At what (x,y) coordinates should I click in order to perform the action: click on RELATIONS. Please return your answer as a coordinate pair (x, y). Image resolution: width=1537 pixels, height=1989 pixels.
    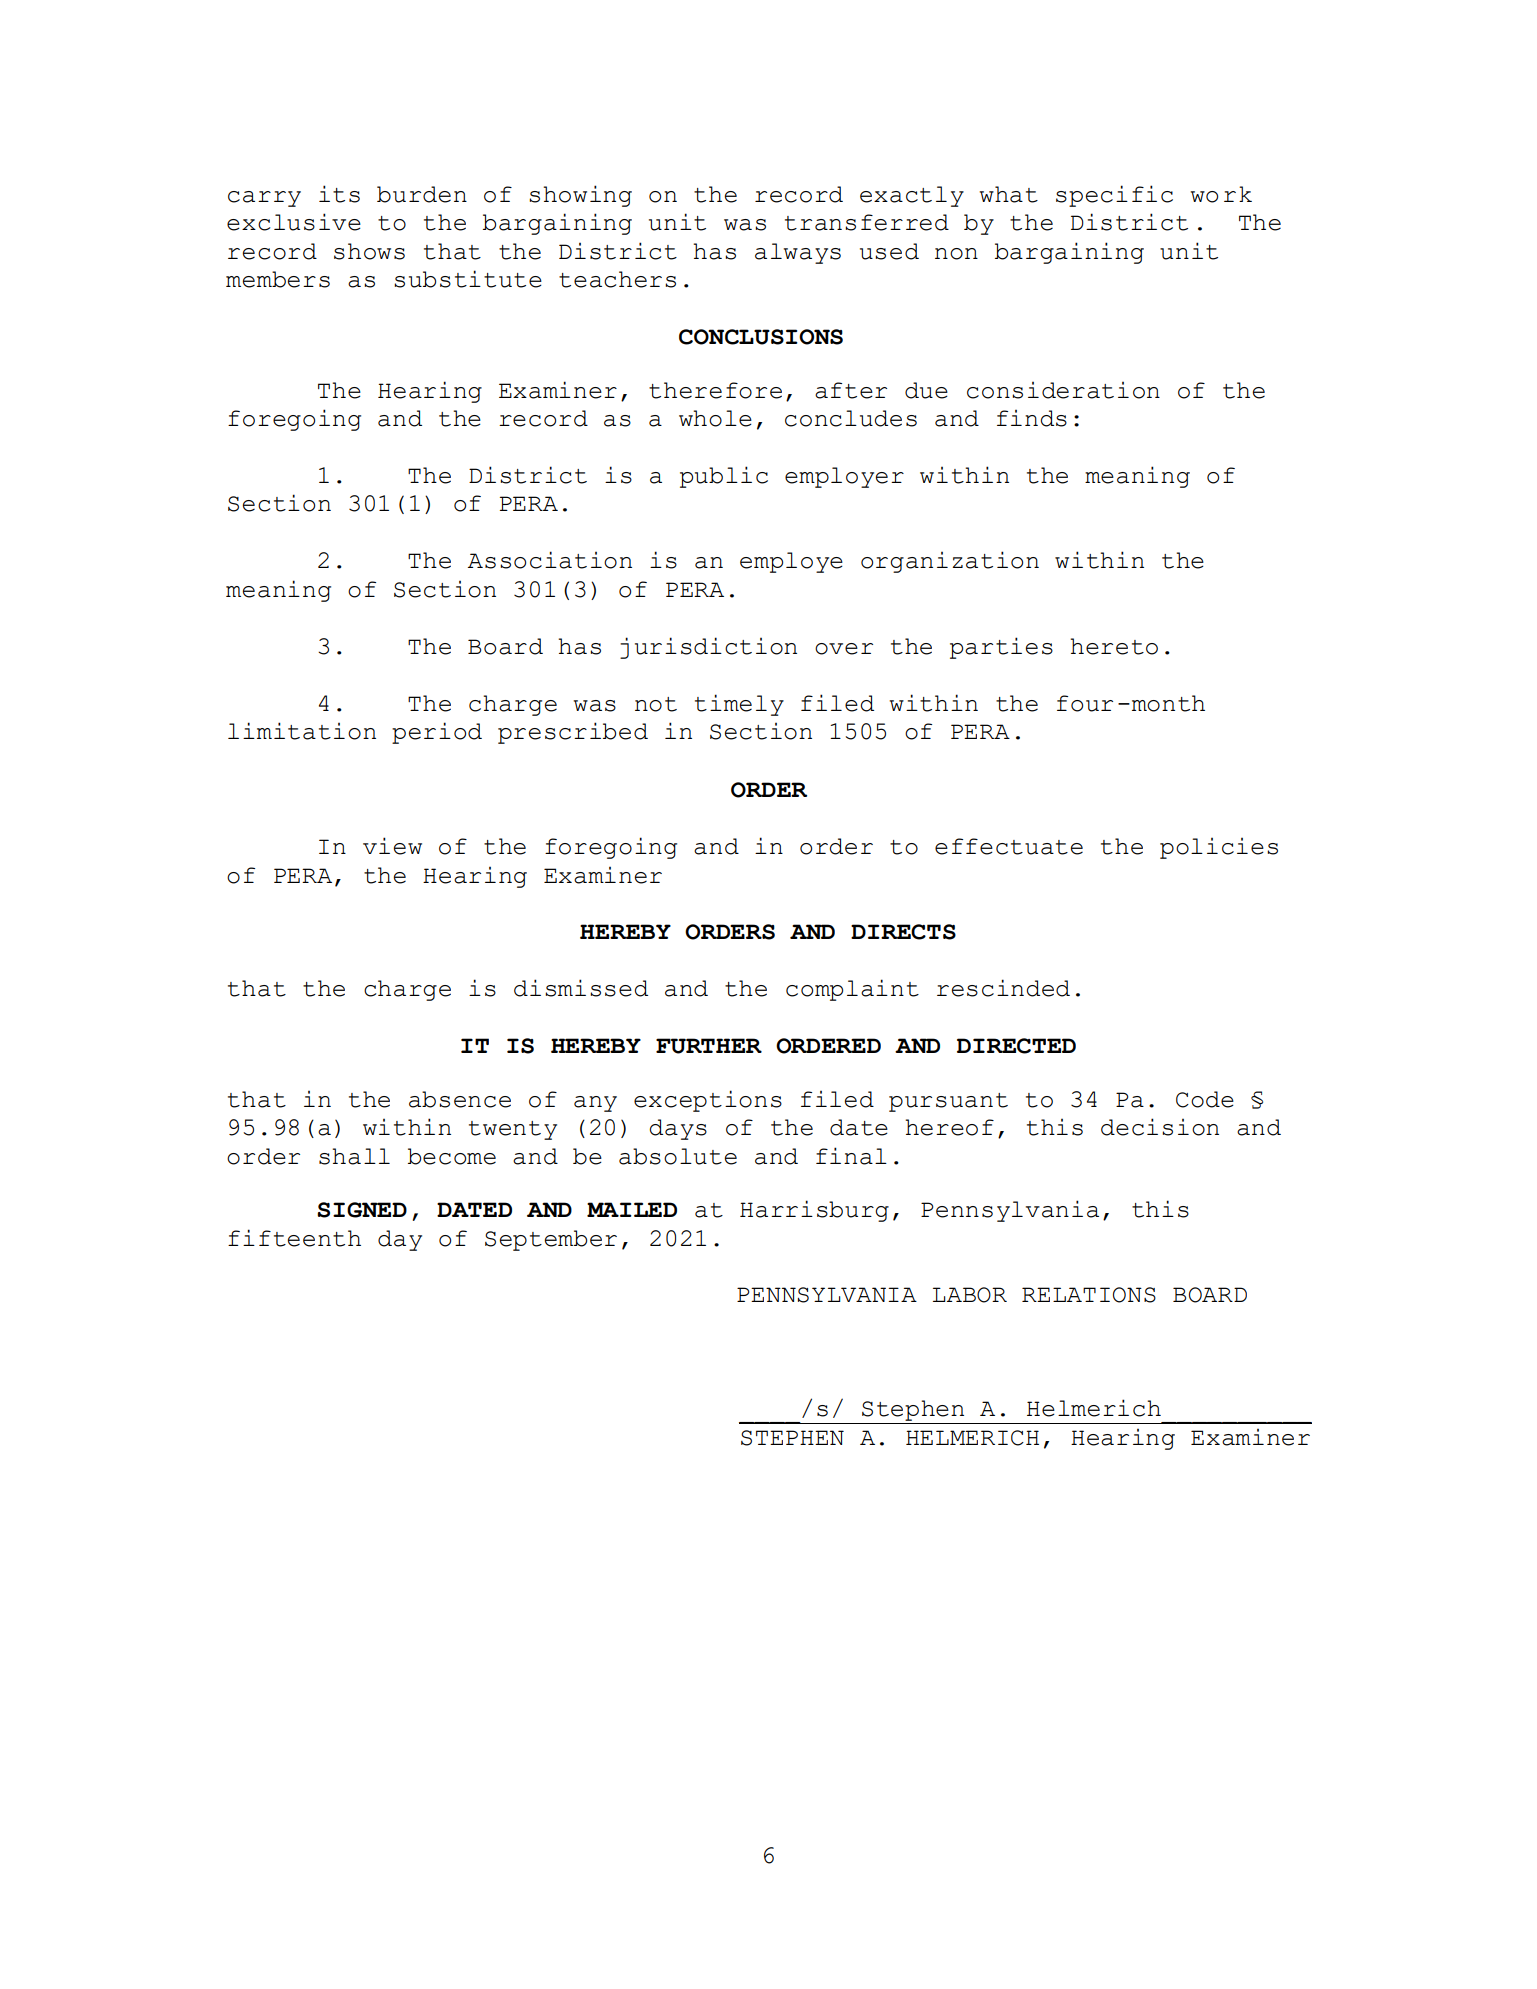
    Looking at the image, I should click on (1089, 1295).
